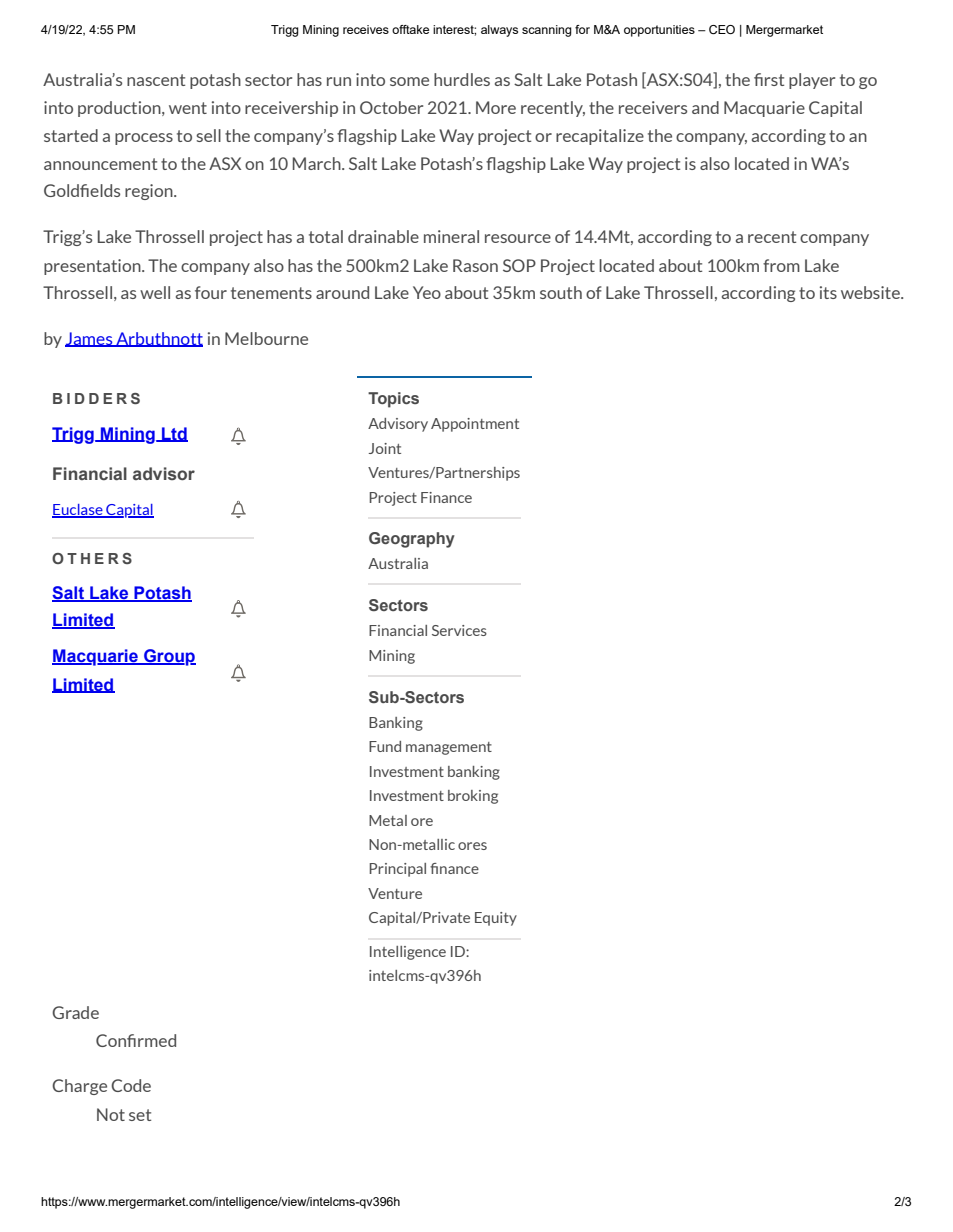 Image resolution: width=953 pixels, height=1232 pixels. What do you see at coordinates (174, 434) in the document?
I see `Ltd` at bounding box center [174, 434].
